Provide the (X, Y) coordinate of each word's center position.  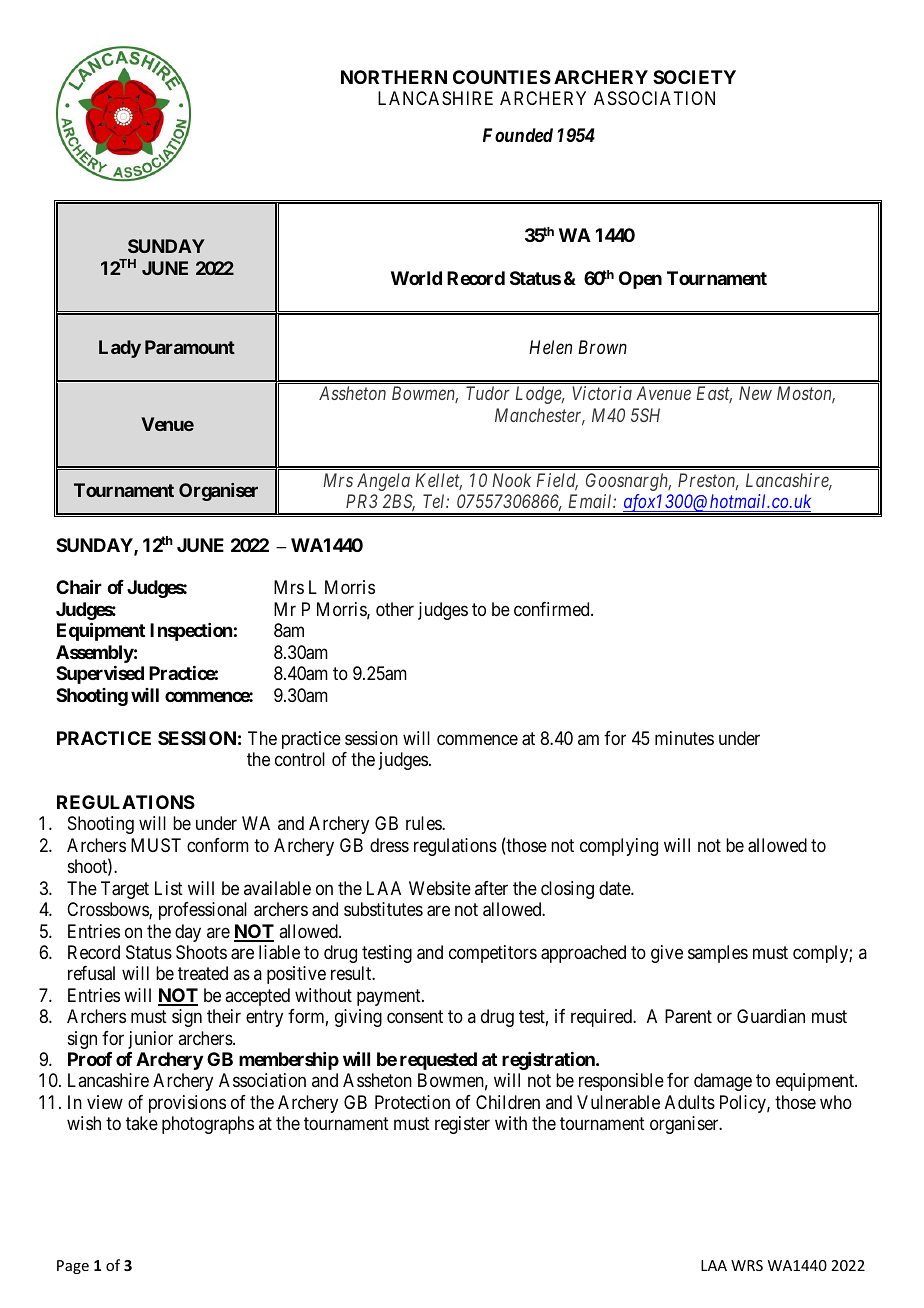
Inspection (191, 632)
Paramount (190, 347)
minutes (684, 738)
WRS (747, 1265)
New (755, 393)
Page (73, 1267)
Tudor (488, 393)
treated (203, 973)
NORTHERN (394, 77)
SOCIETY (694, 77)
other (395, 609)
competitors (493, 954)
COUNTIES (502, 77)
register (462, 1125)
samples (718, 954)
